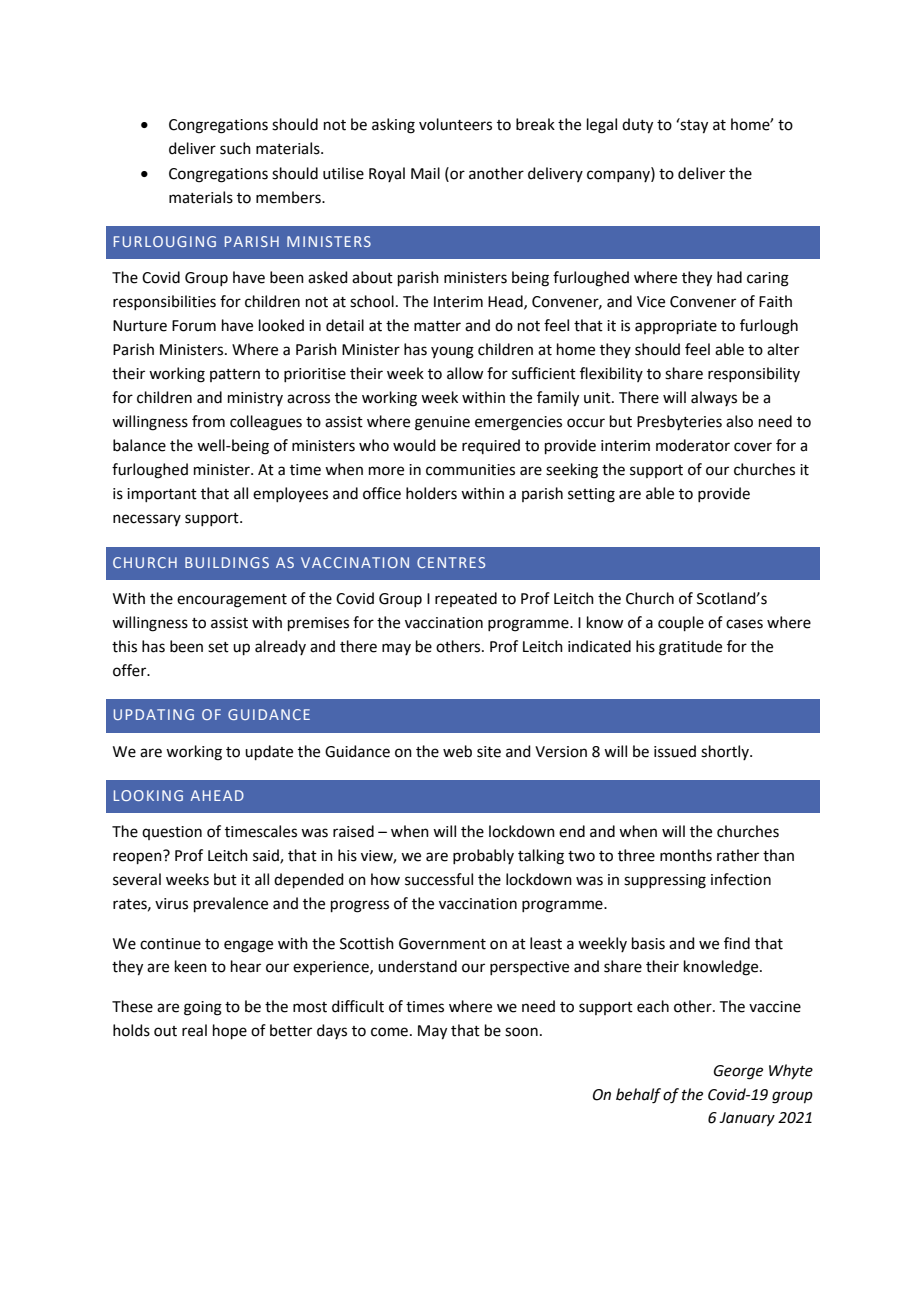 This screenshot has width=924, height=1308. I want to click on real, so click(194, 1030).
